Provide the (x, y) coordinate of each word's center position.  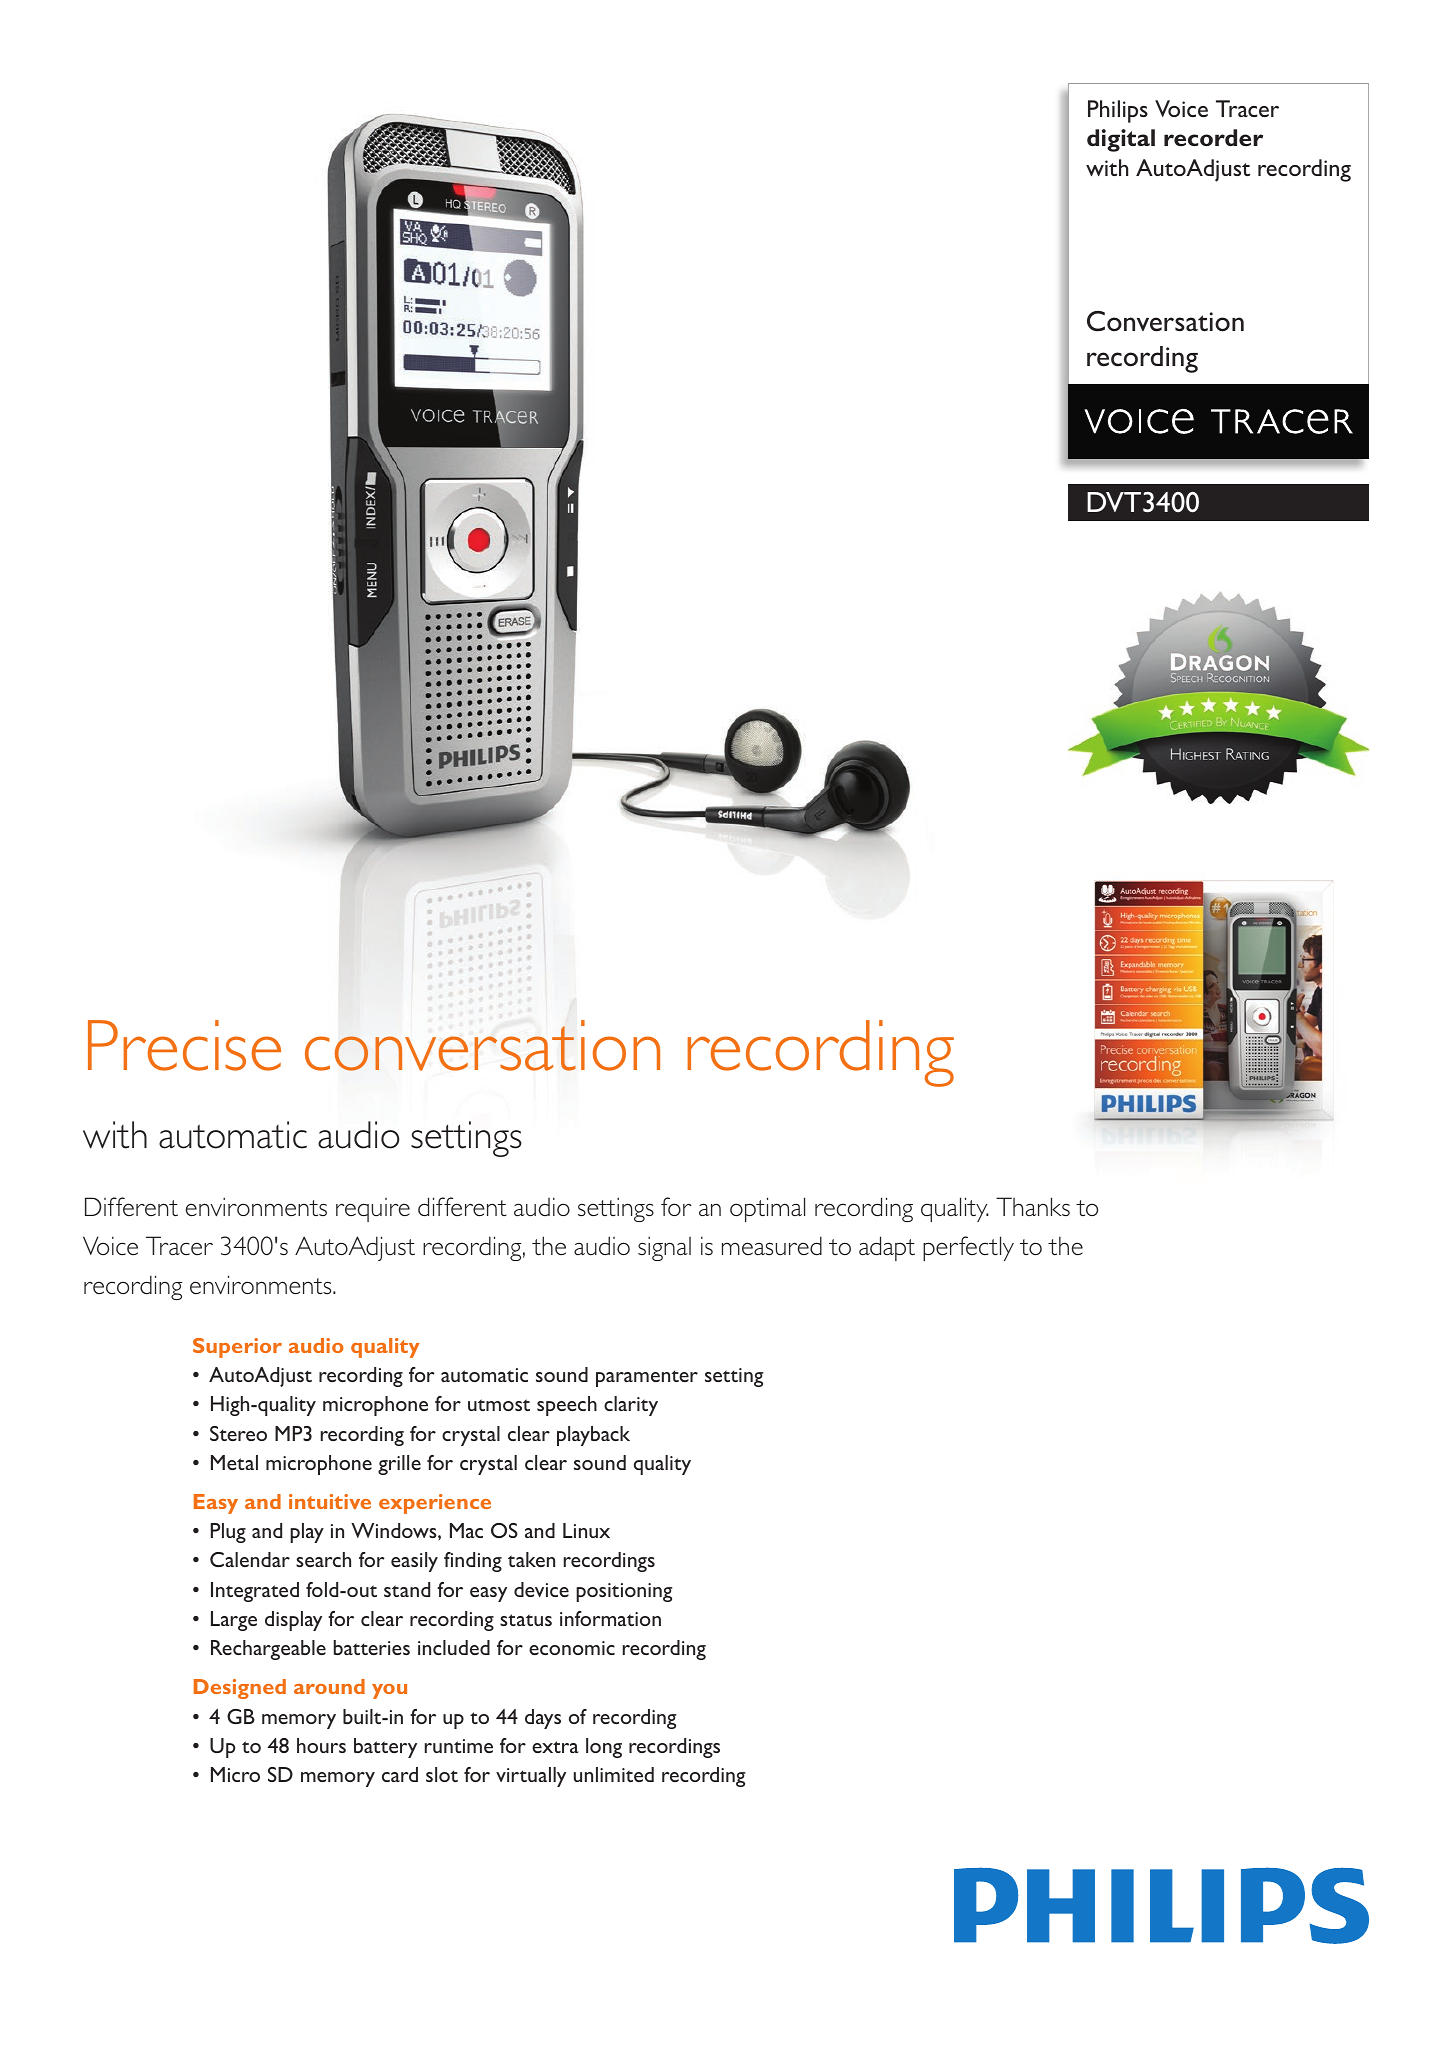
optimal (767, 1209)
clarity (631, 1406)
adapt (887, 1248)
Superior (237, 1348)
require (373, 1210)
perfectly (968, 1248)
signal (664, 1248)
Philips (1118, 111)
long (604, 1748)
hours (321, 1745)
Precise (184, 1045)
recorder (1213, 137)
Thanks (1033, 1207)
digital (1121, 140)
